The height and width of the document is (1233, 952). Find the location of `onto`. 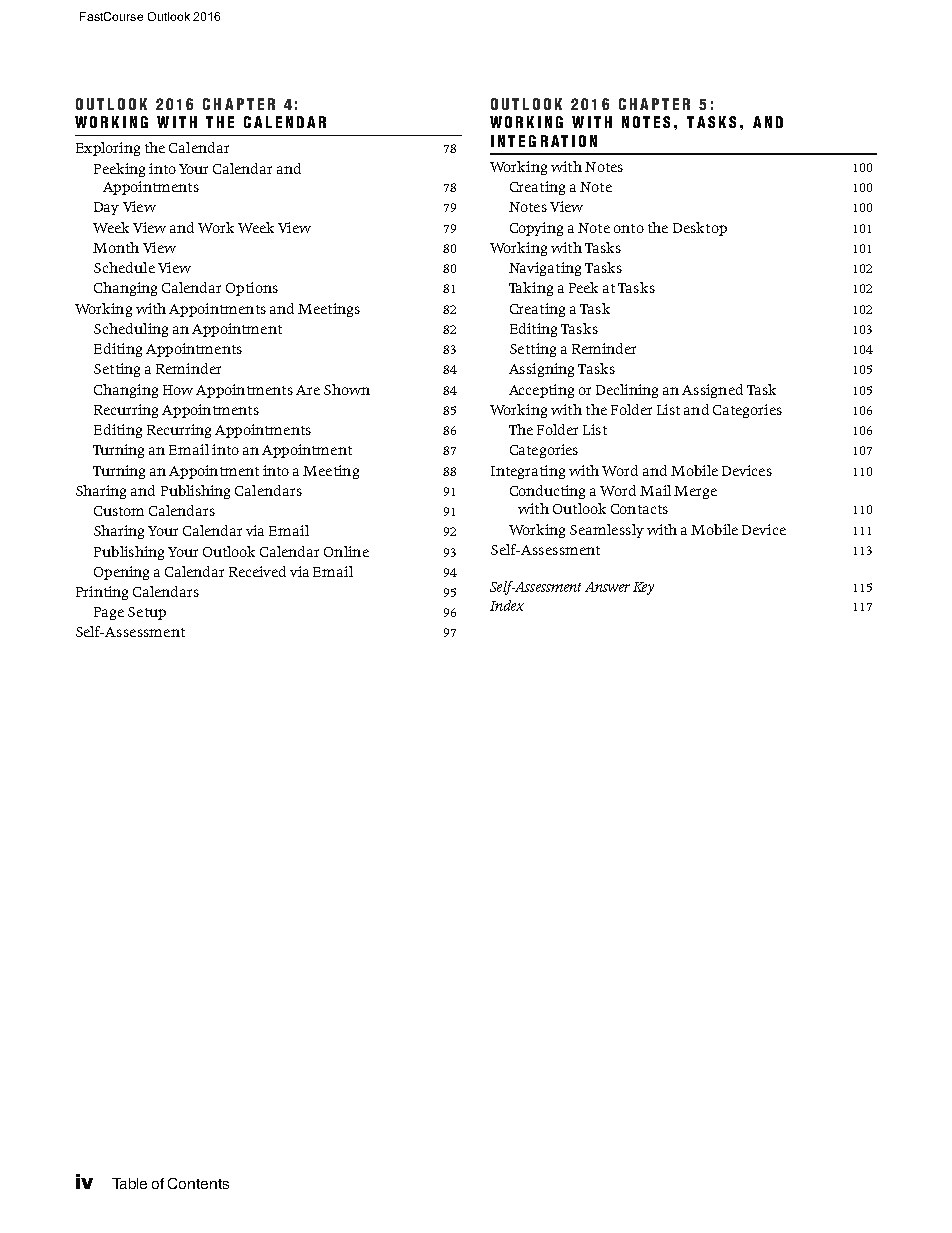

onto is located at coordinates (629, 228).
